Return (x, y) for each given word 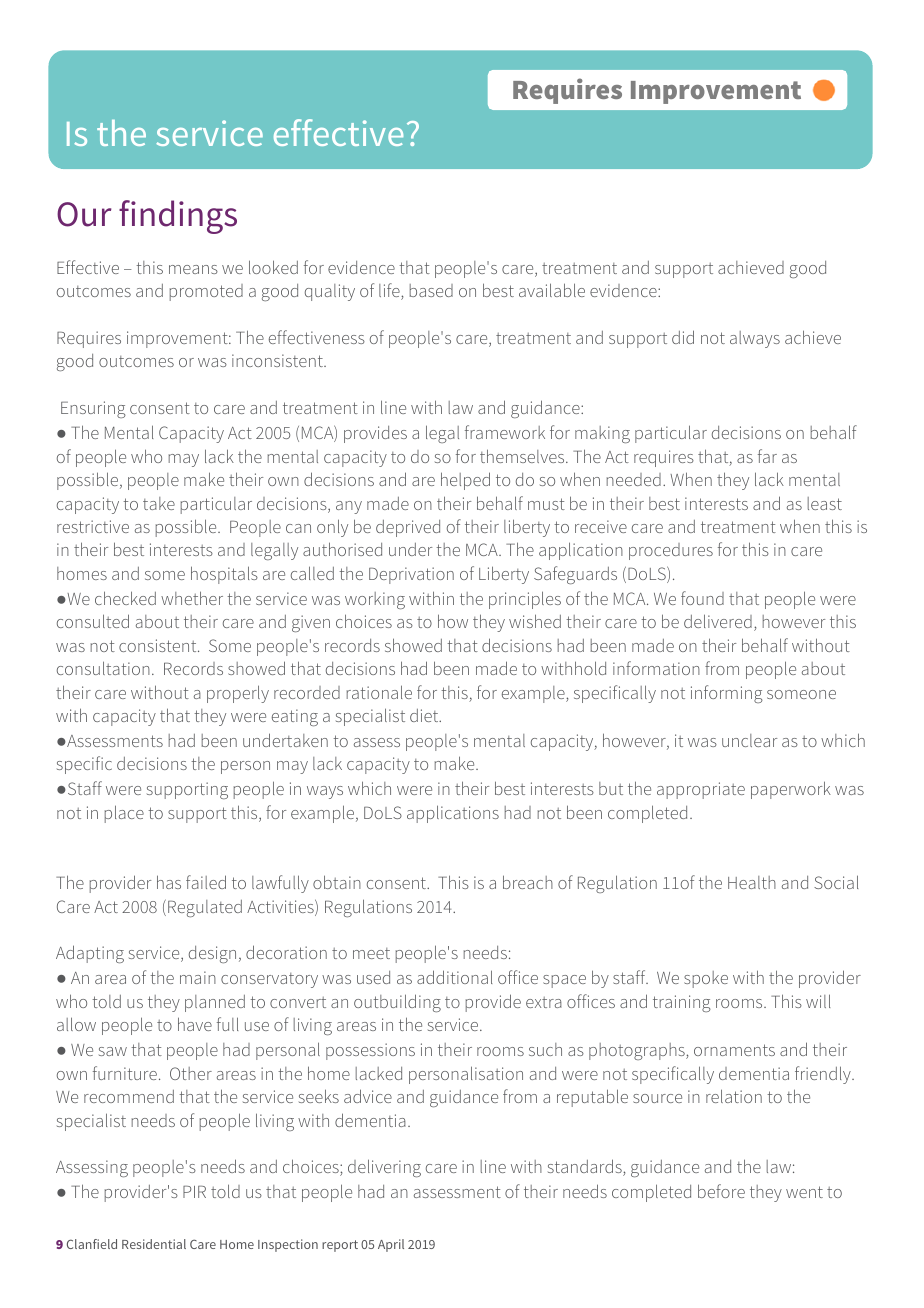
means (193, 269)
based (431, 290)
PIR (194, 1192)
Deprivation (411, 575)
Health (752, 882)
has (169, 882)
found (702, 598)
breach (528, 882)
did (683, 337)
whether (192, 598)
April (391, 1245)
